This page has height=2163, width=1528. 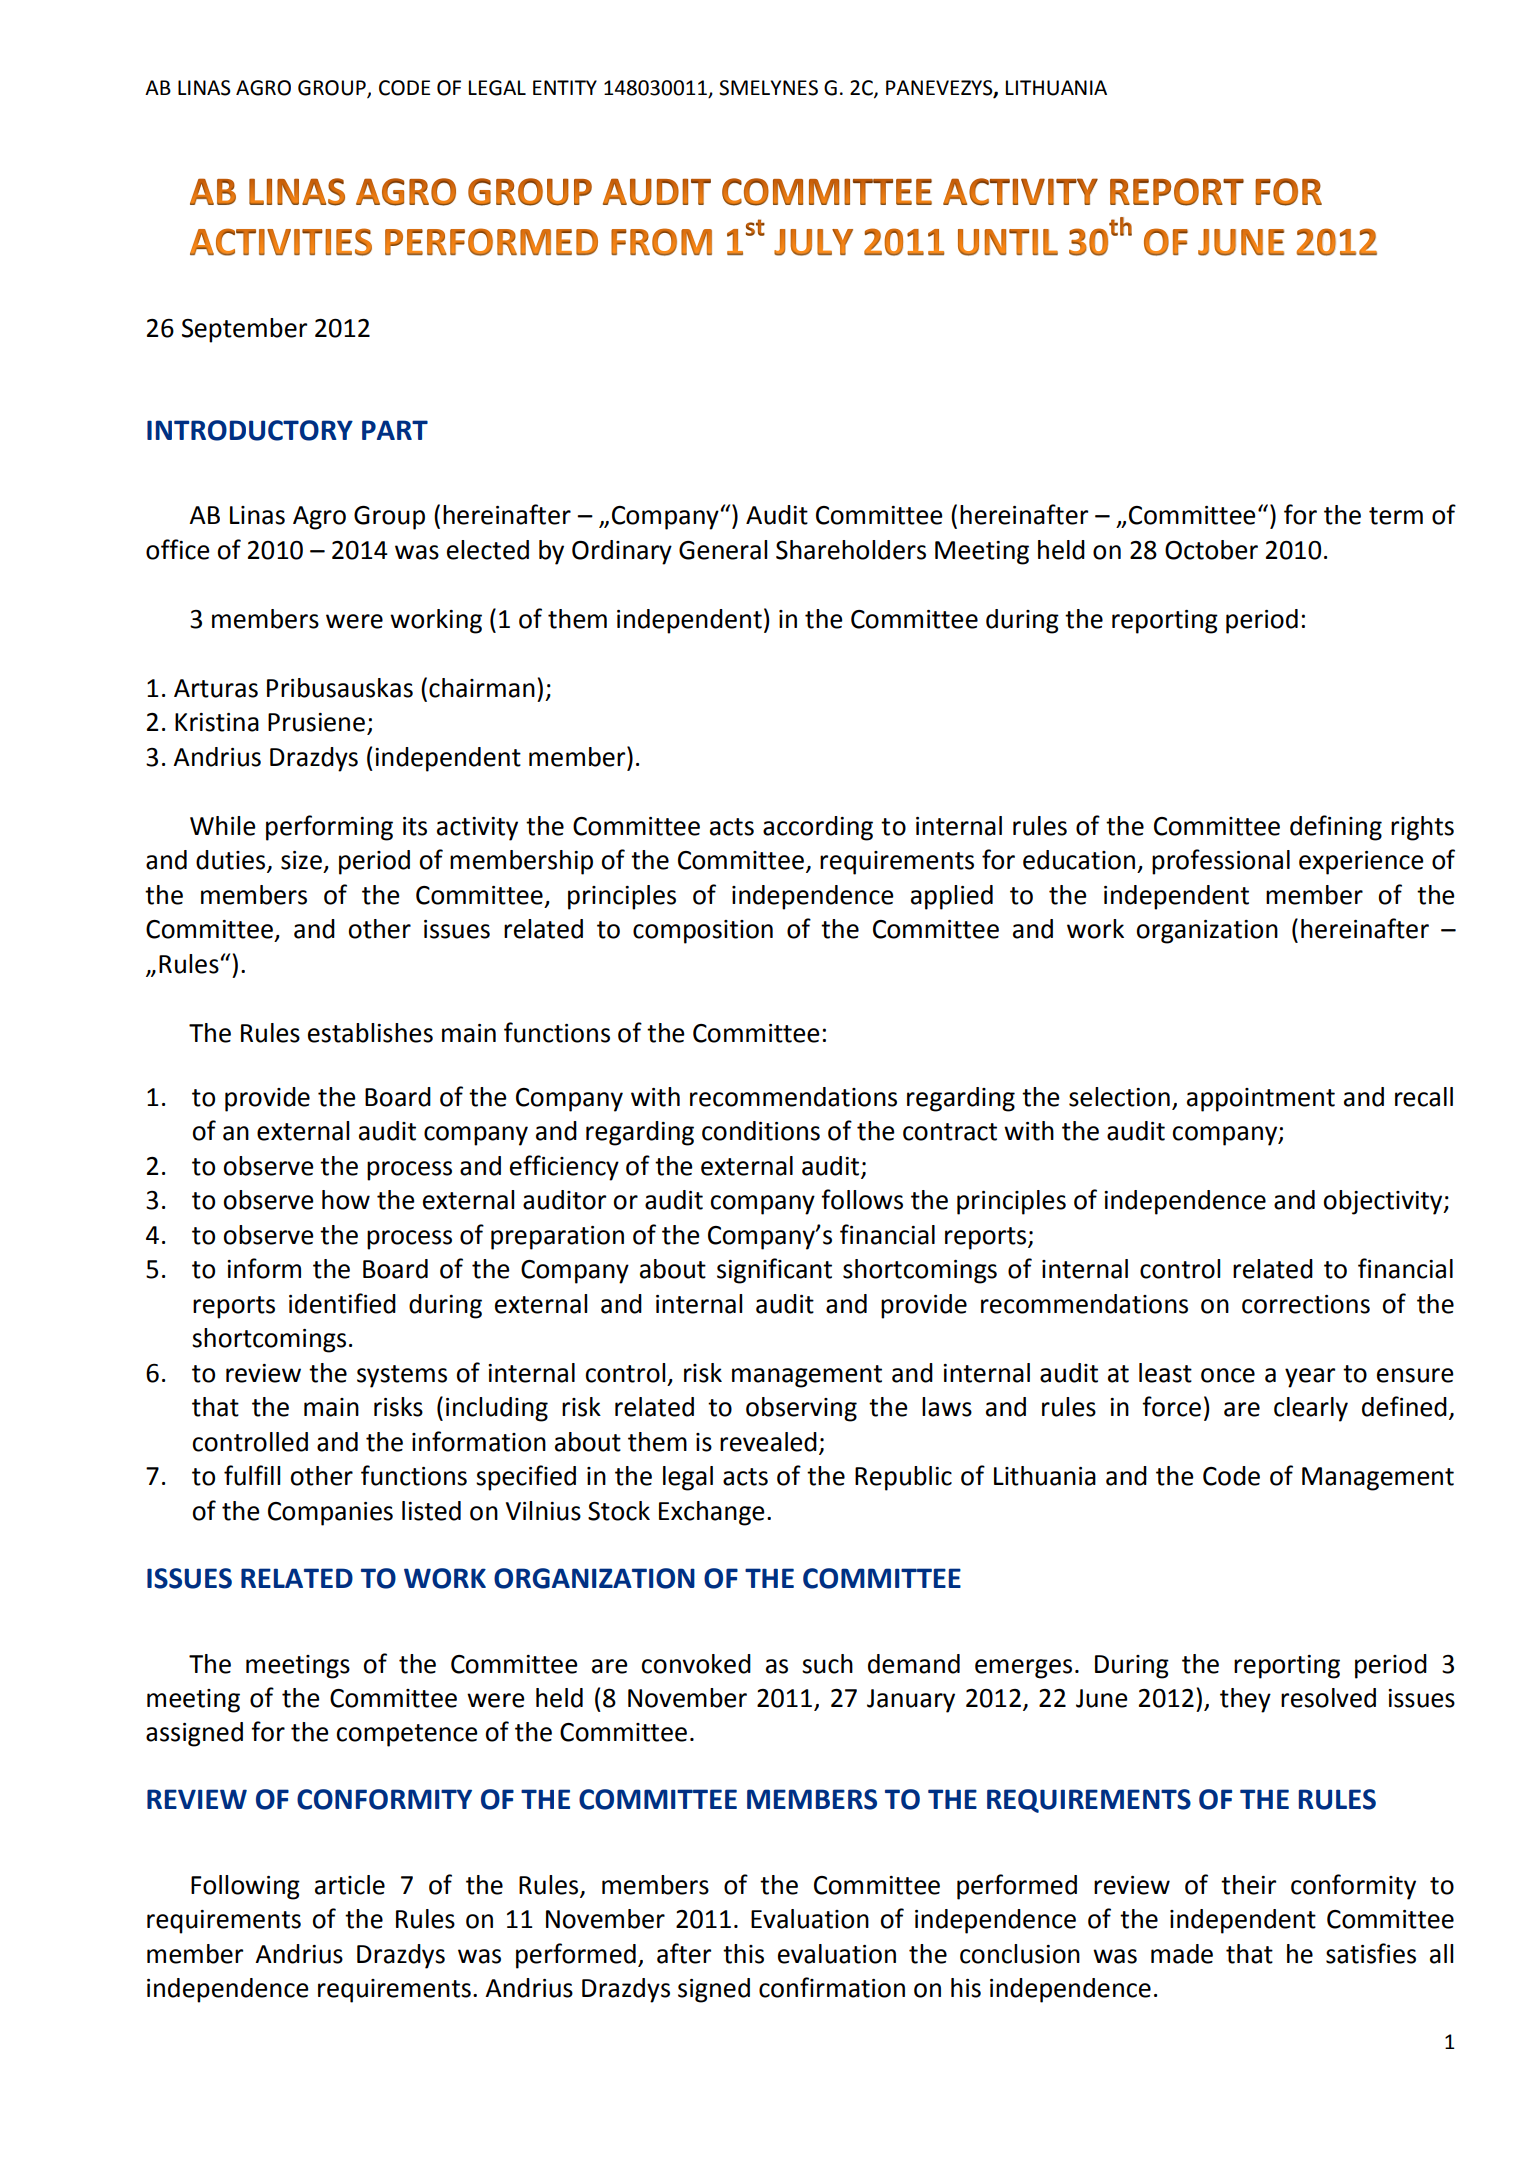 What do you see at coordinates (565, 87) in the page?
I see `ENTITY` at bounding box center [565, 87].
